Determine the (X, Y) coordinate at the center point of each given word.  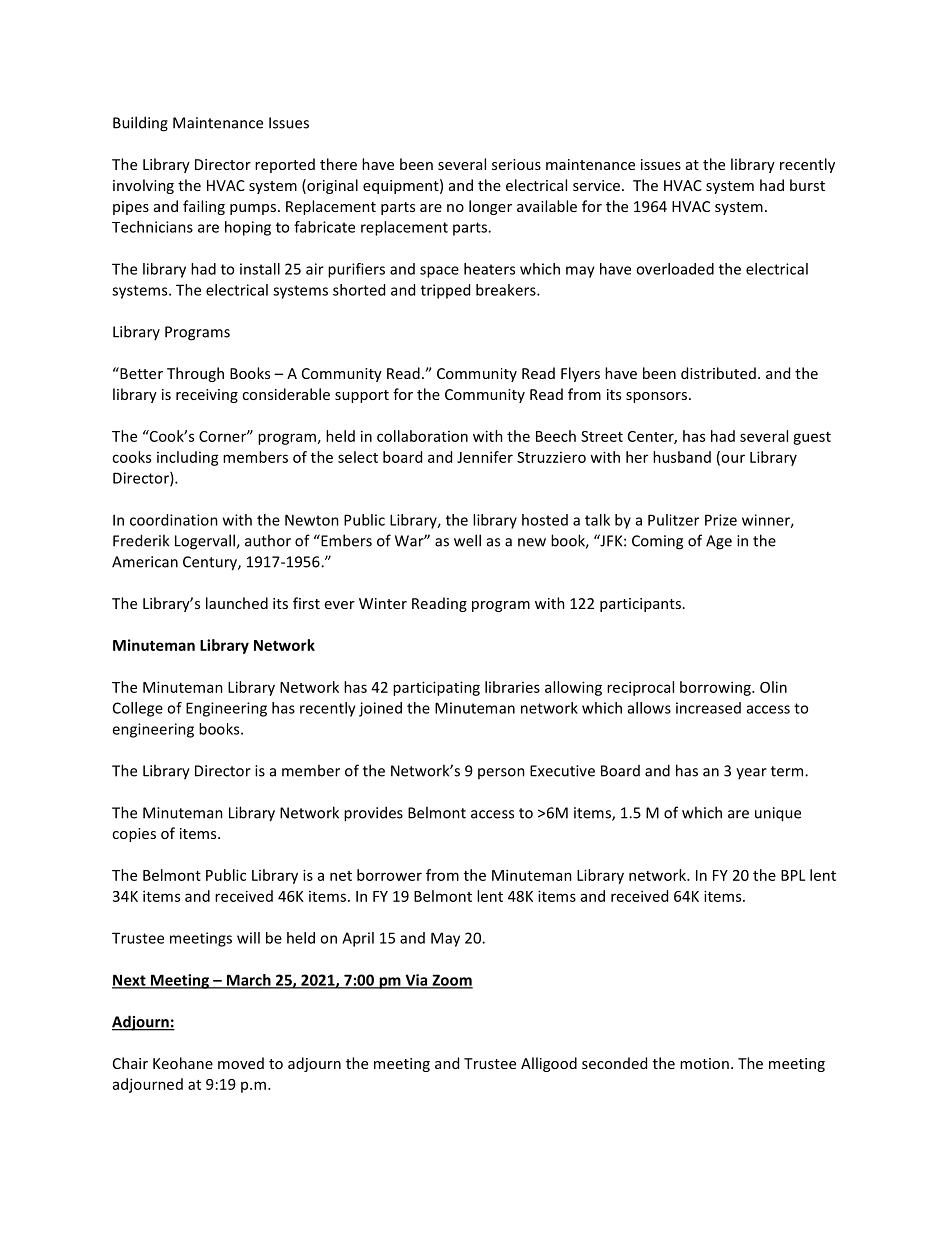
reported (285, 165)
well (467, 540)
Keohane (183, 1063)
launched (237, 603)
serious (516, 164)
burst (807, 185)
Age (719, 542)
